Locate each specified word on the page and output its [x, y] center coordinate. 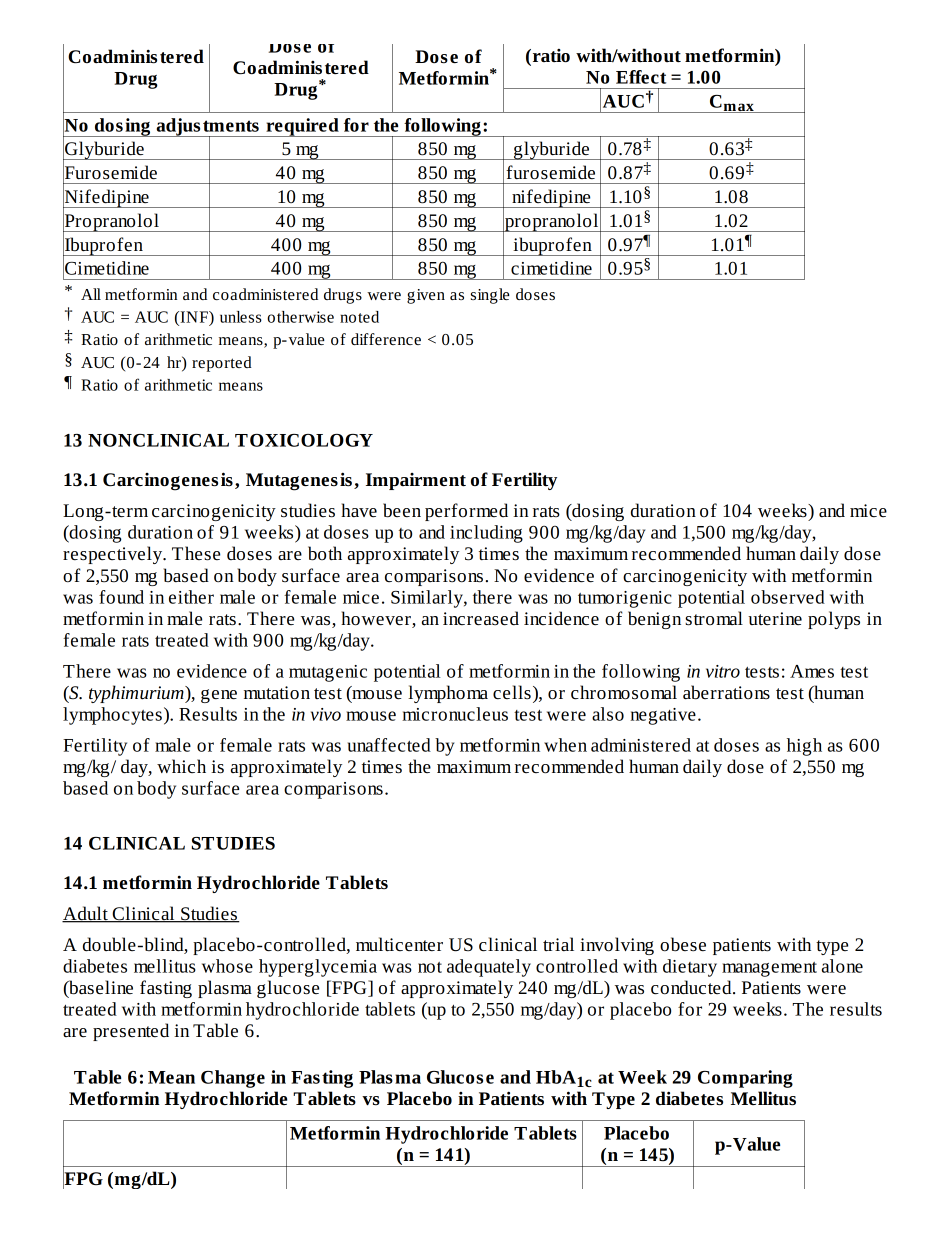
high [804, 747]
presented [131, 1032]
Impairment [416, 481]
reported [222, 364]
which [181, 766]
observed [788, 597]
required [302, 127]
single [490, 296]
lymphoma [448, 694]
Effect [641, 77]
